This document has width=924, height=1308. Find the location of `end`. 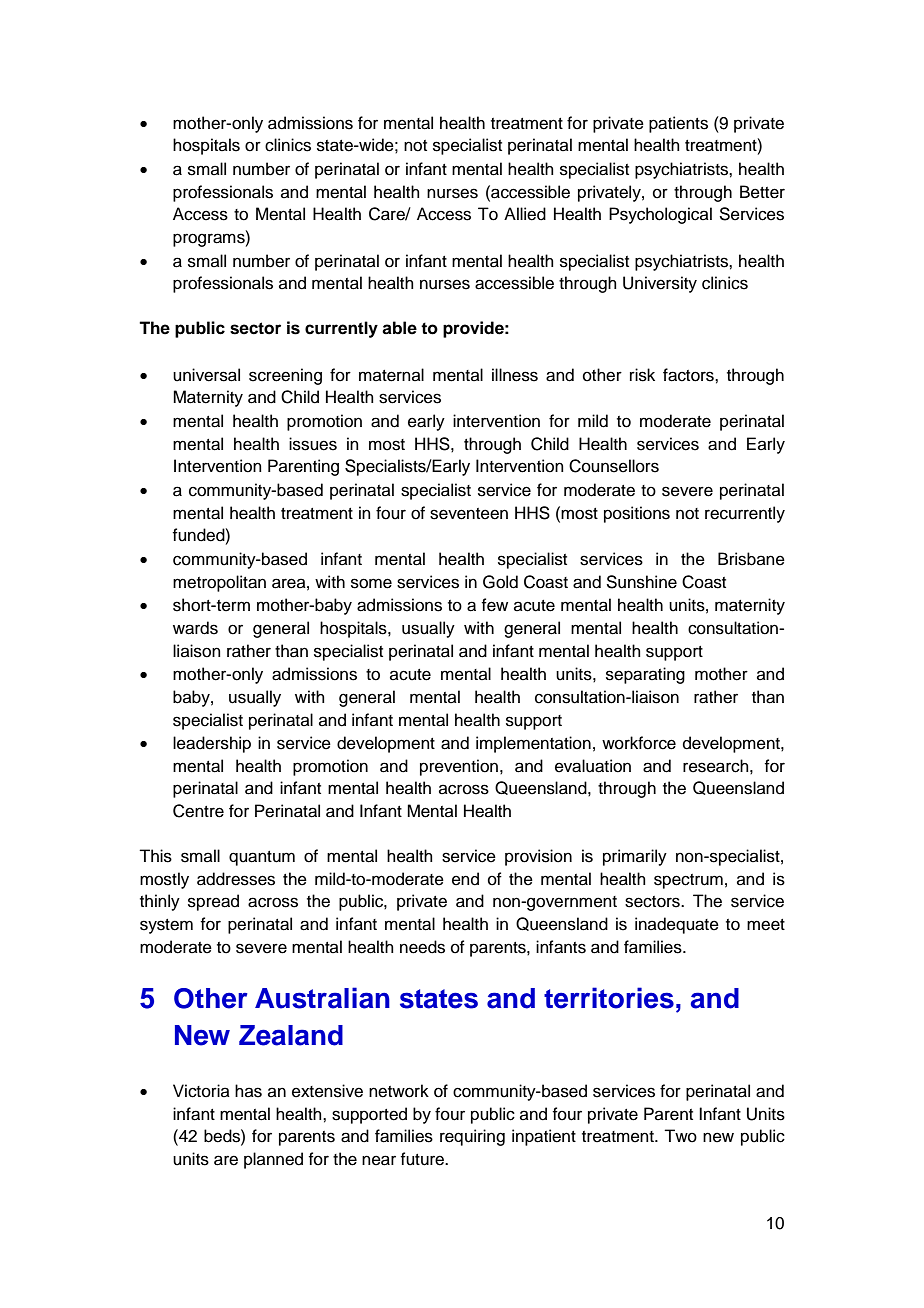

end is located at coordinates (465, 879).
